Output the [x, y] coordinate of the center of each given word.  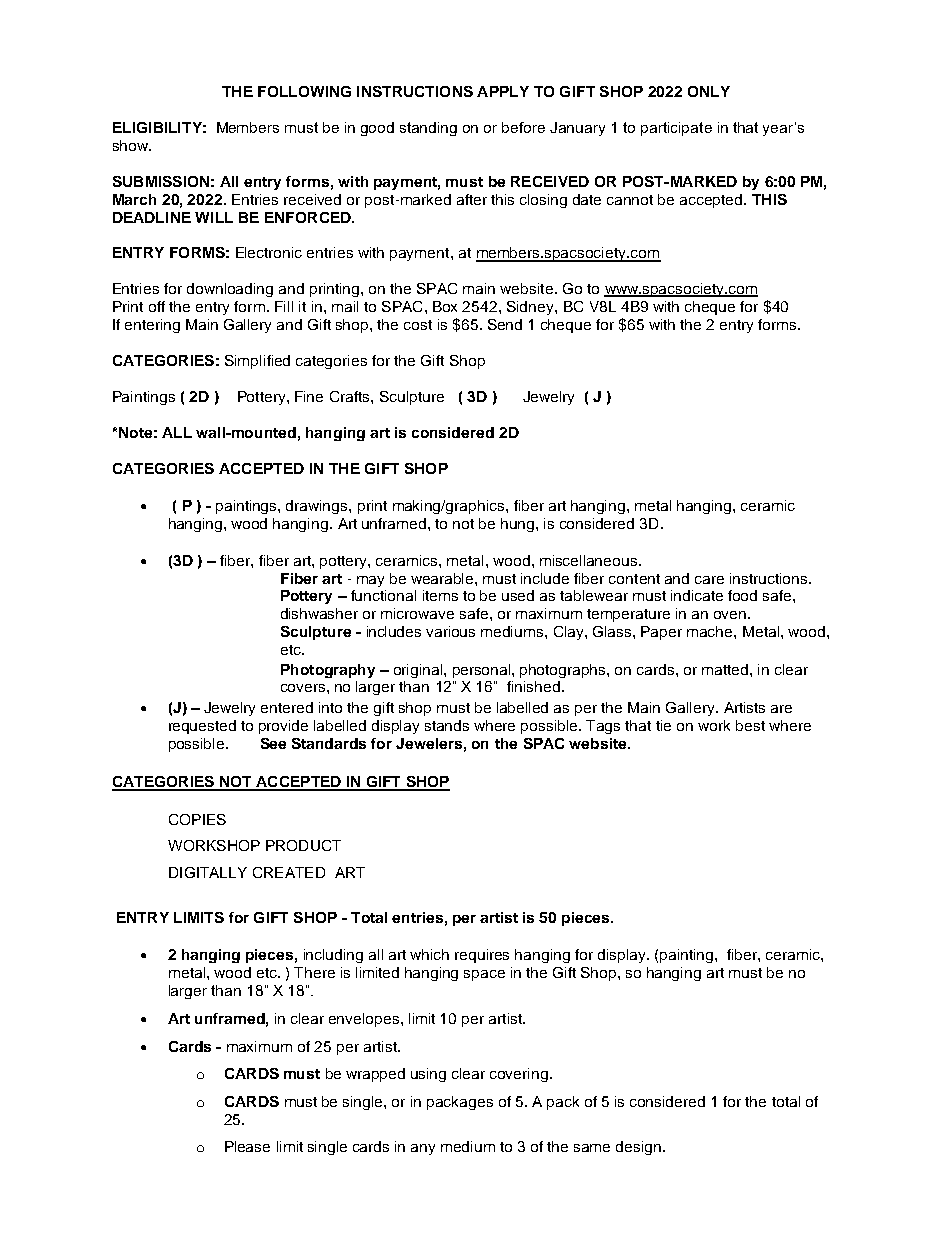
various [450, 631]
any [423, 1149]
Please [247, 1146]
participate [676, 129]
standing [428, 129]
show [131, 145]
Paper [661, 633]
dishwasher [319, 613]
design [638, 1148]
